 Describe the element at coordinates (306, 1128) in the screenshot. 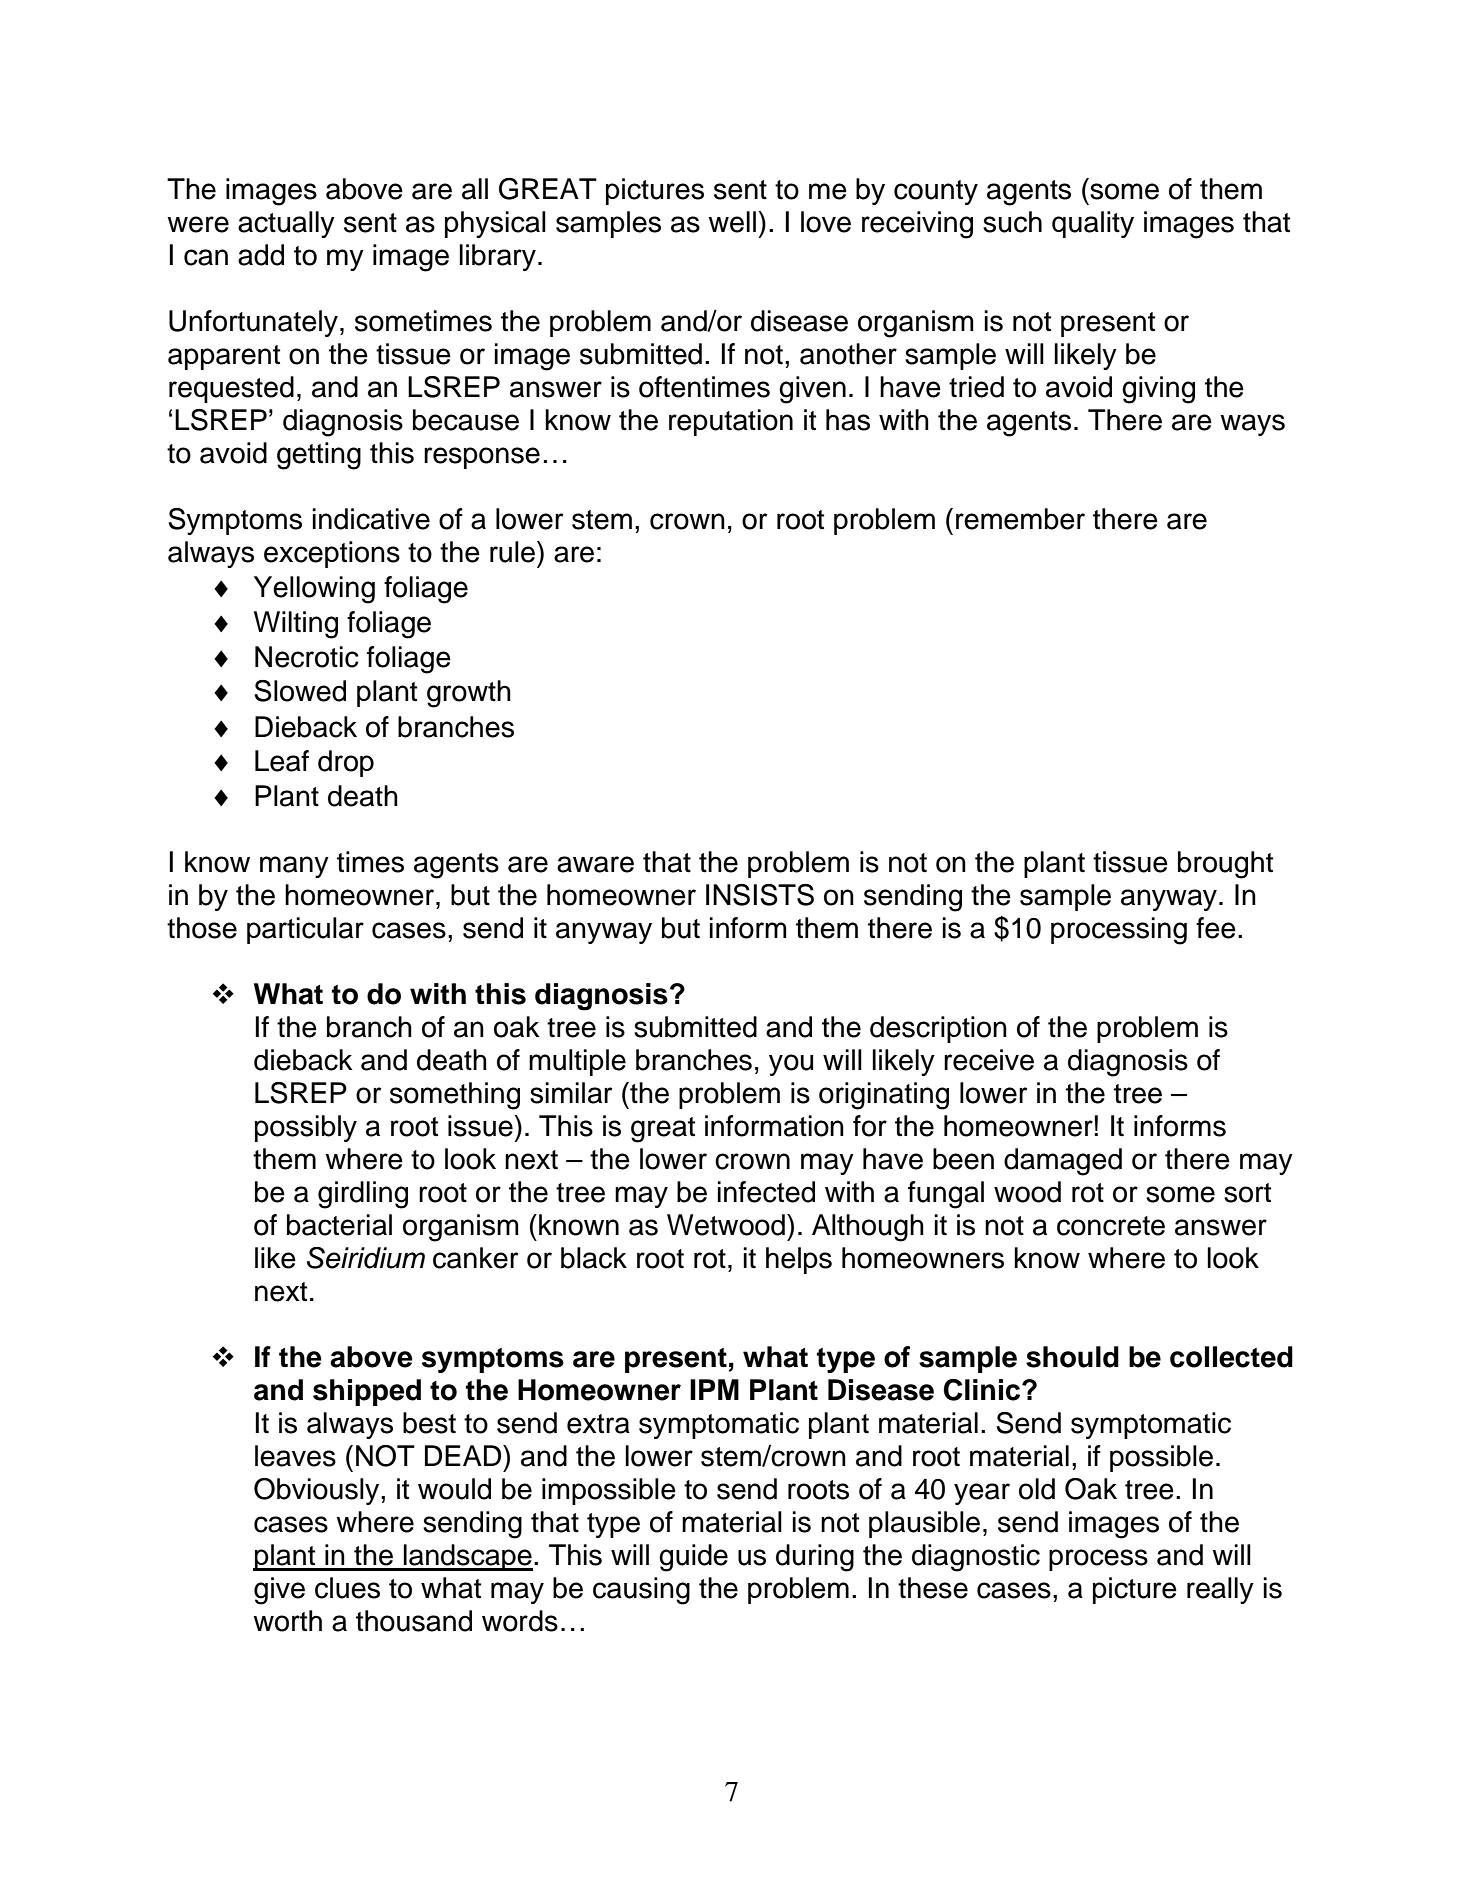

I see `possibly` at that location.
